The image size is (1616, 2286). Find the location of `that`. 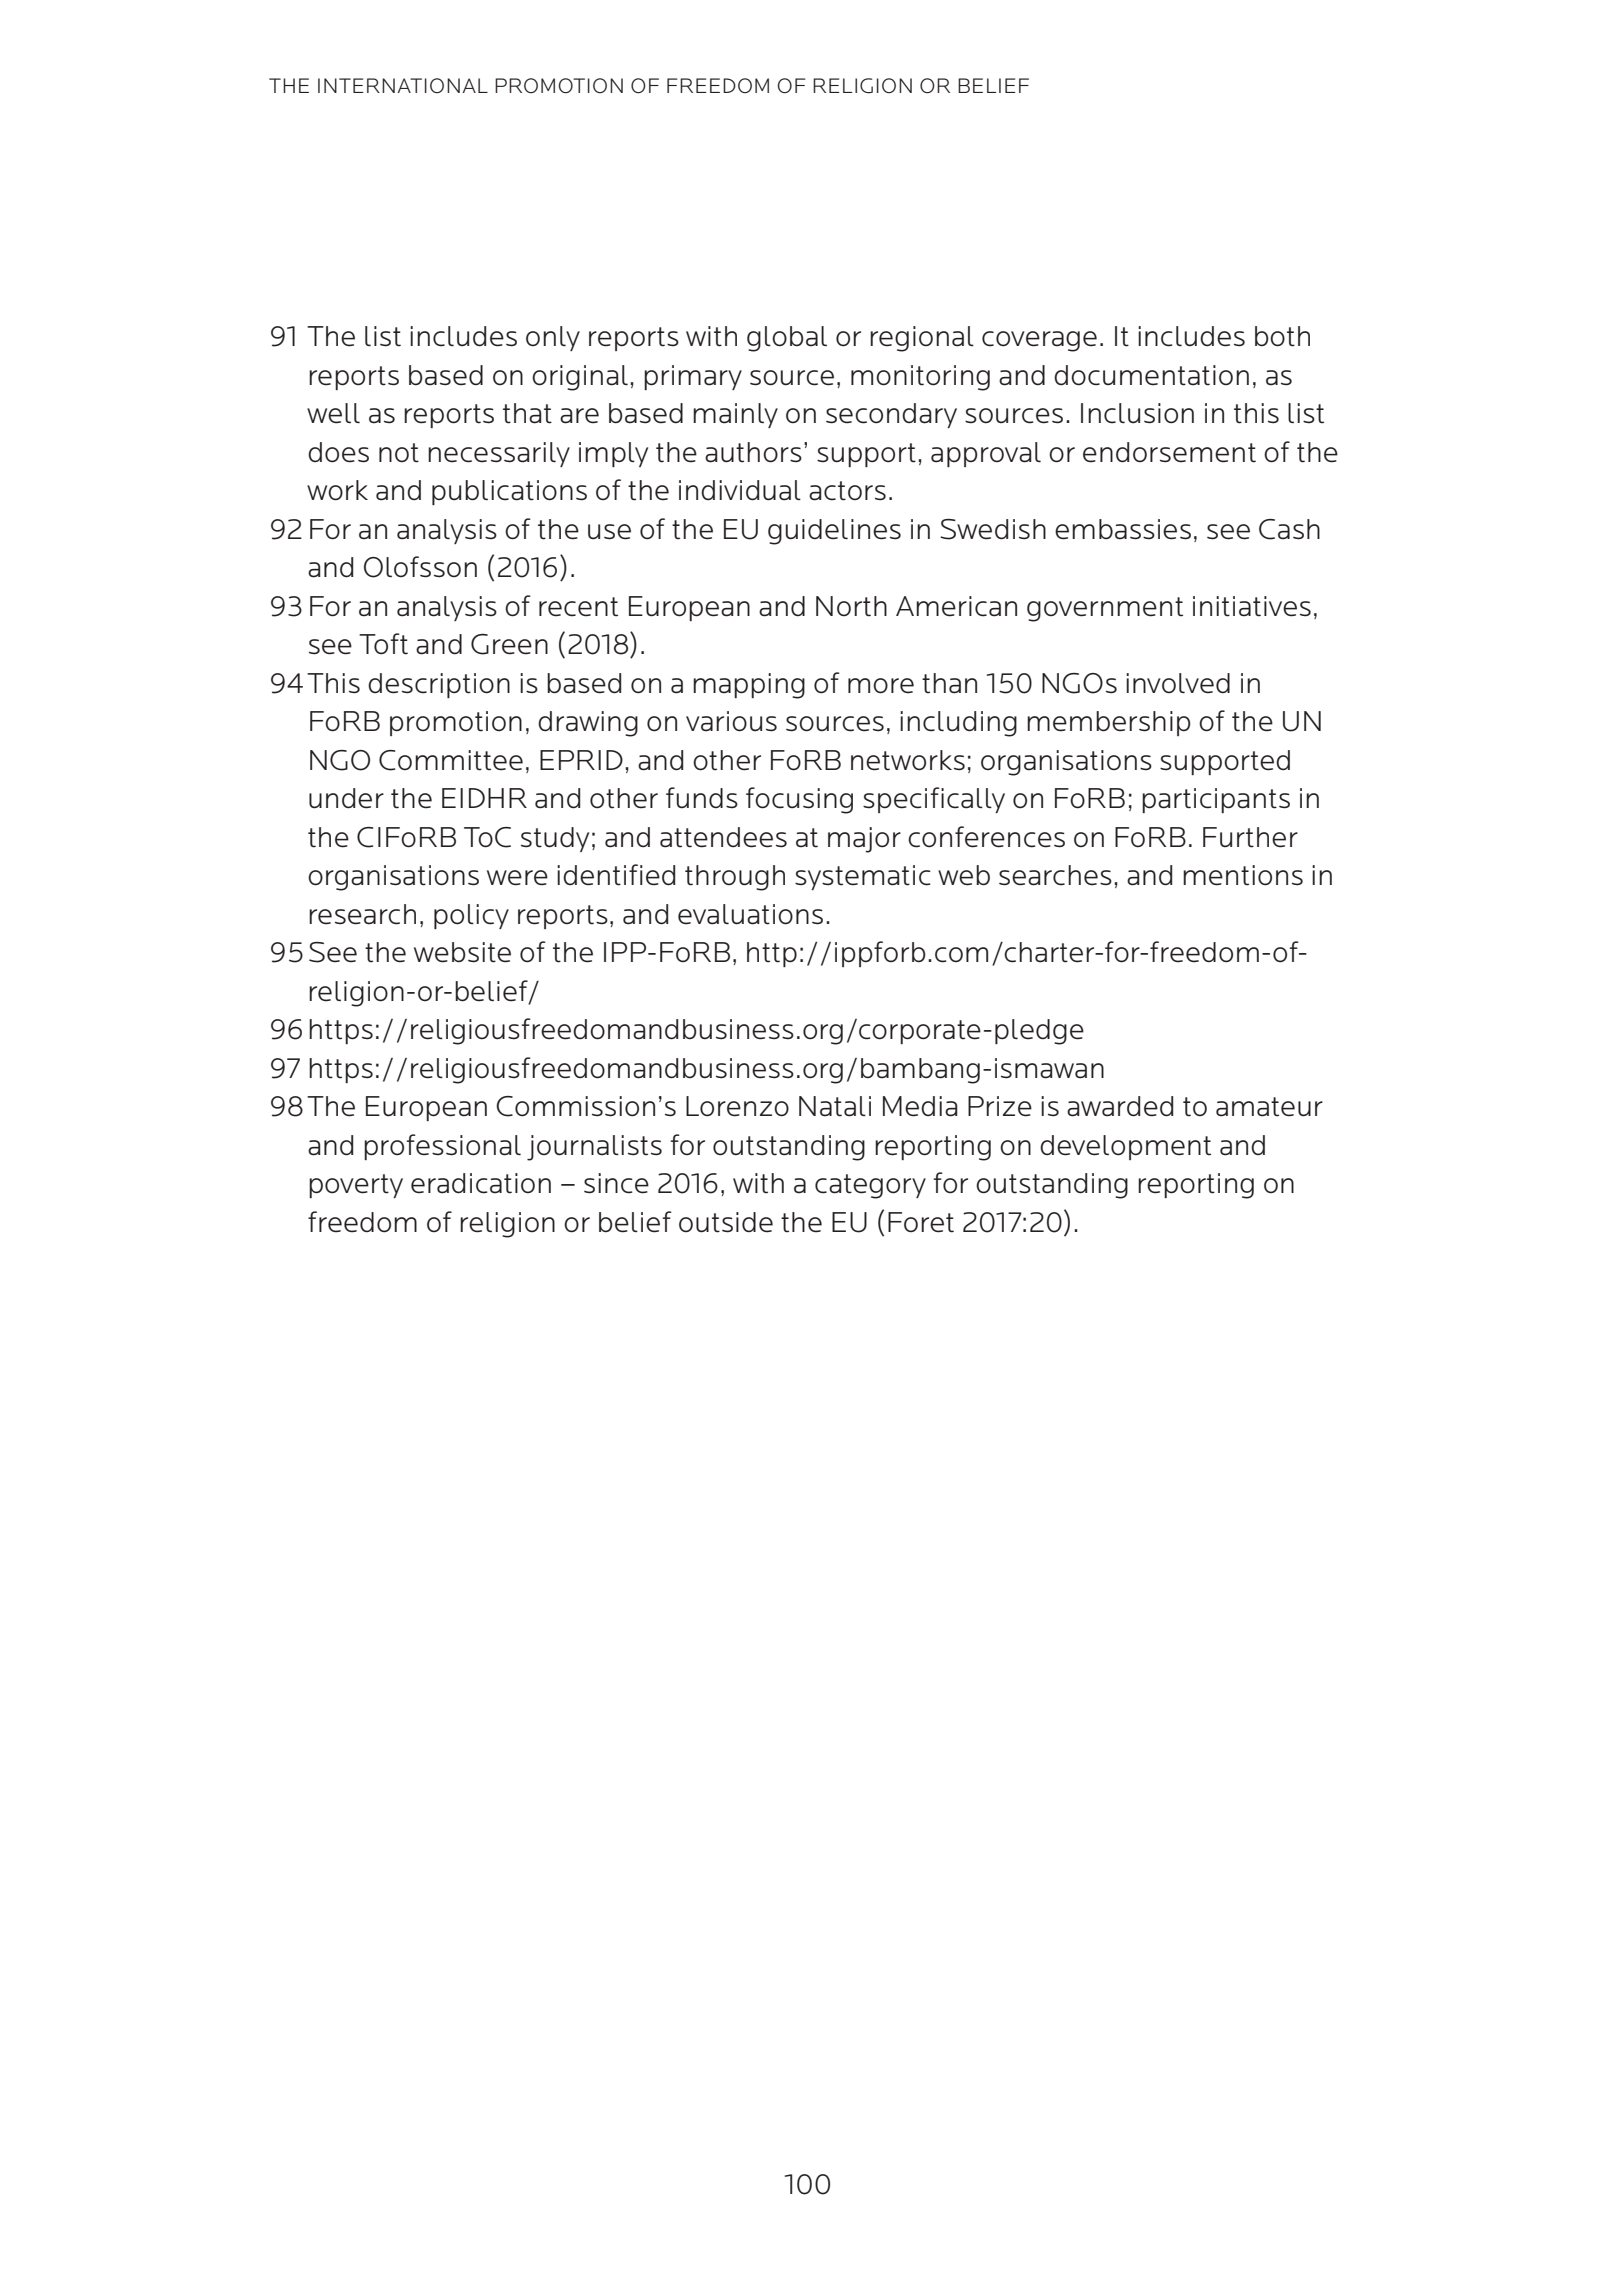

that is located at coordinates (527, 413).
